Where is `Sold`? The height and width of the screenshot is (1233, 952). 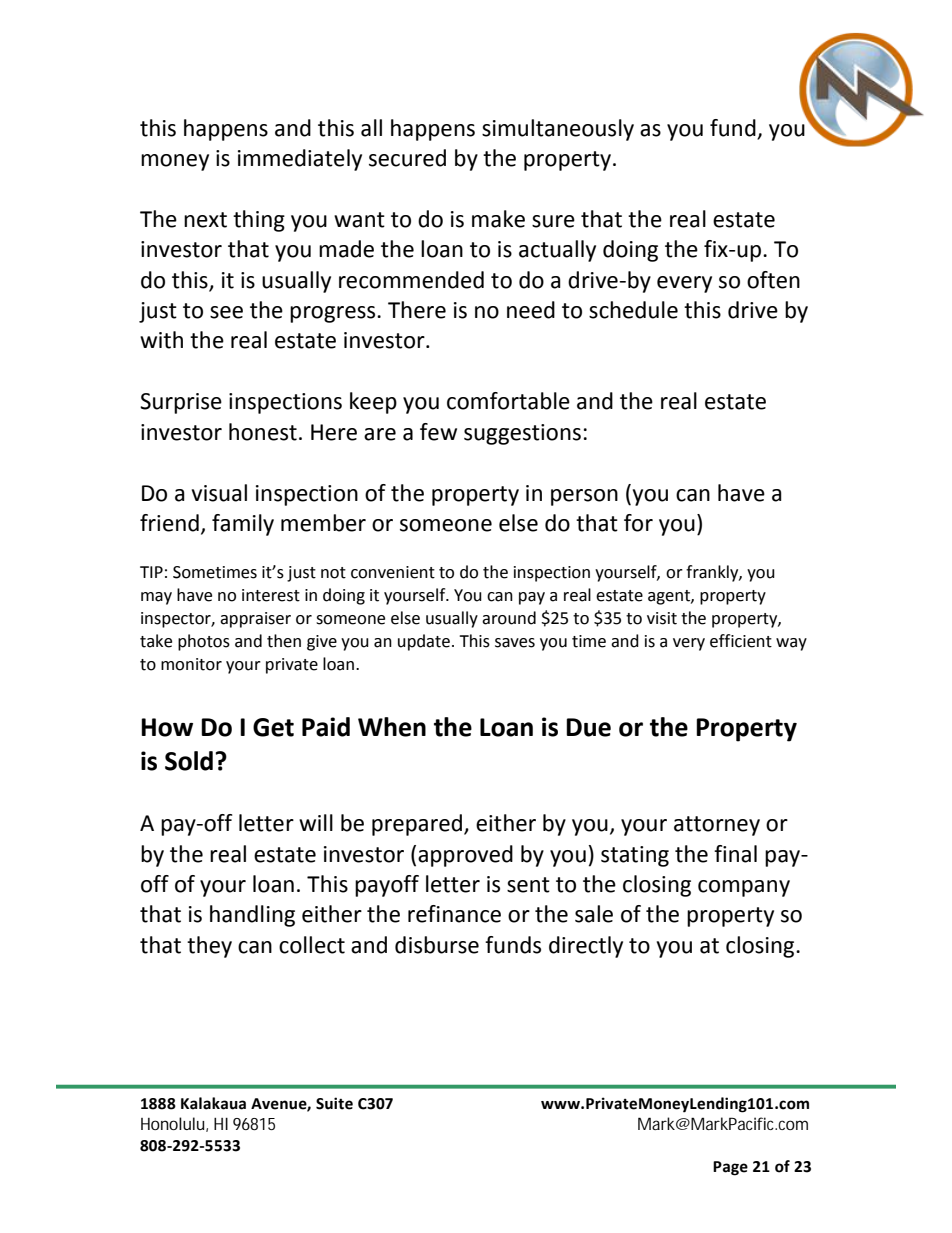
Sold is located at coordinates (189, 761).
